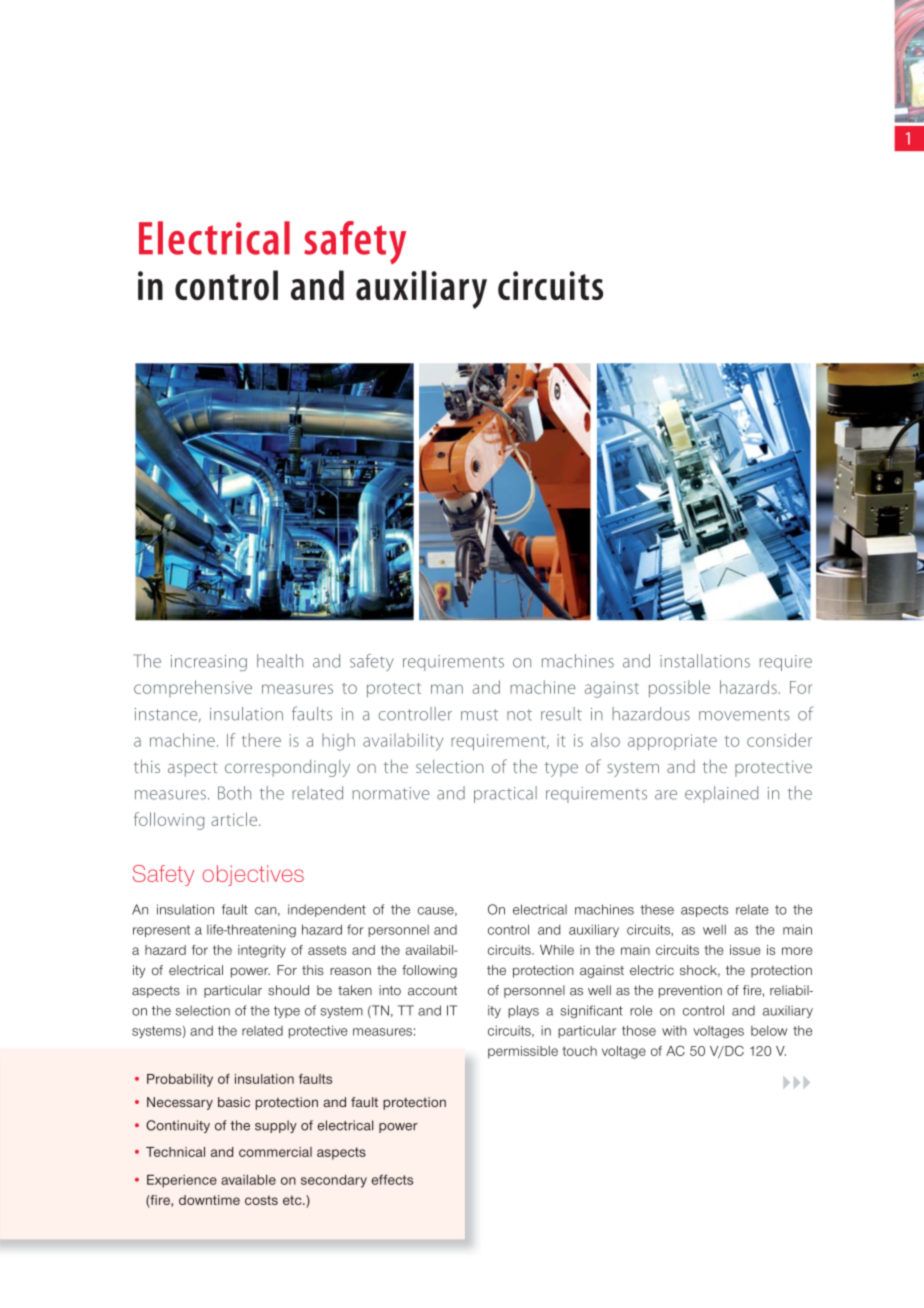  Describe the element at coordinates (674, 1031) in the screenshot. I see `with` at that location.
